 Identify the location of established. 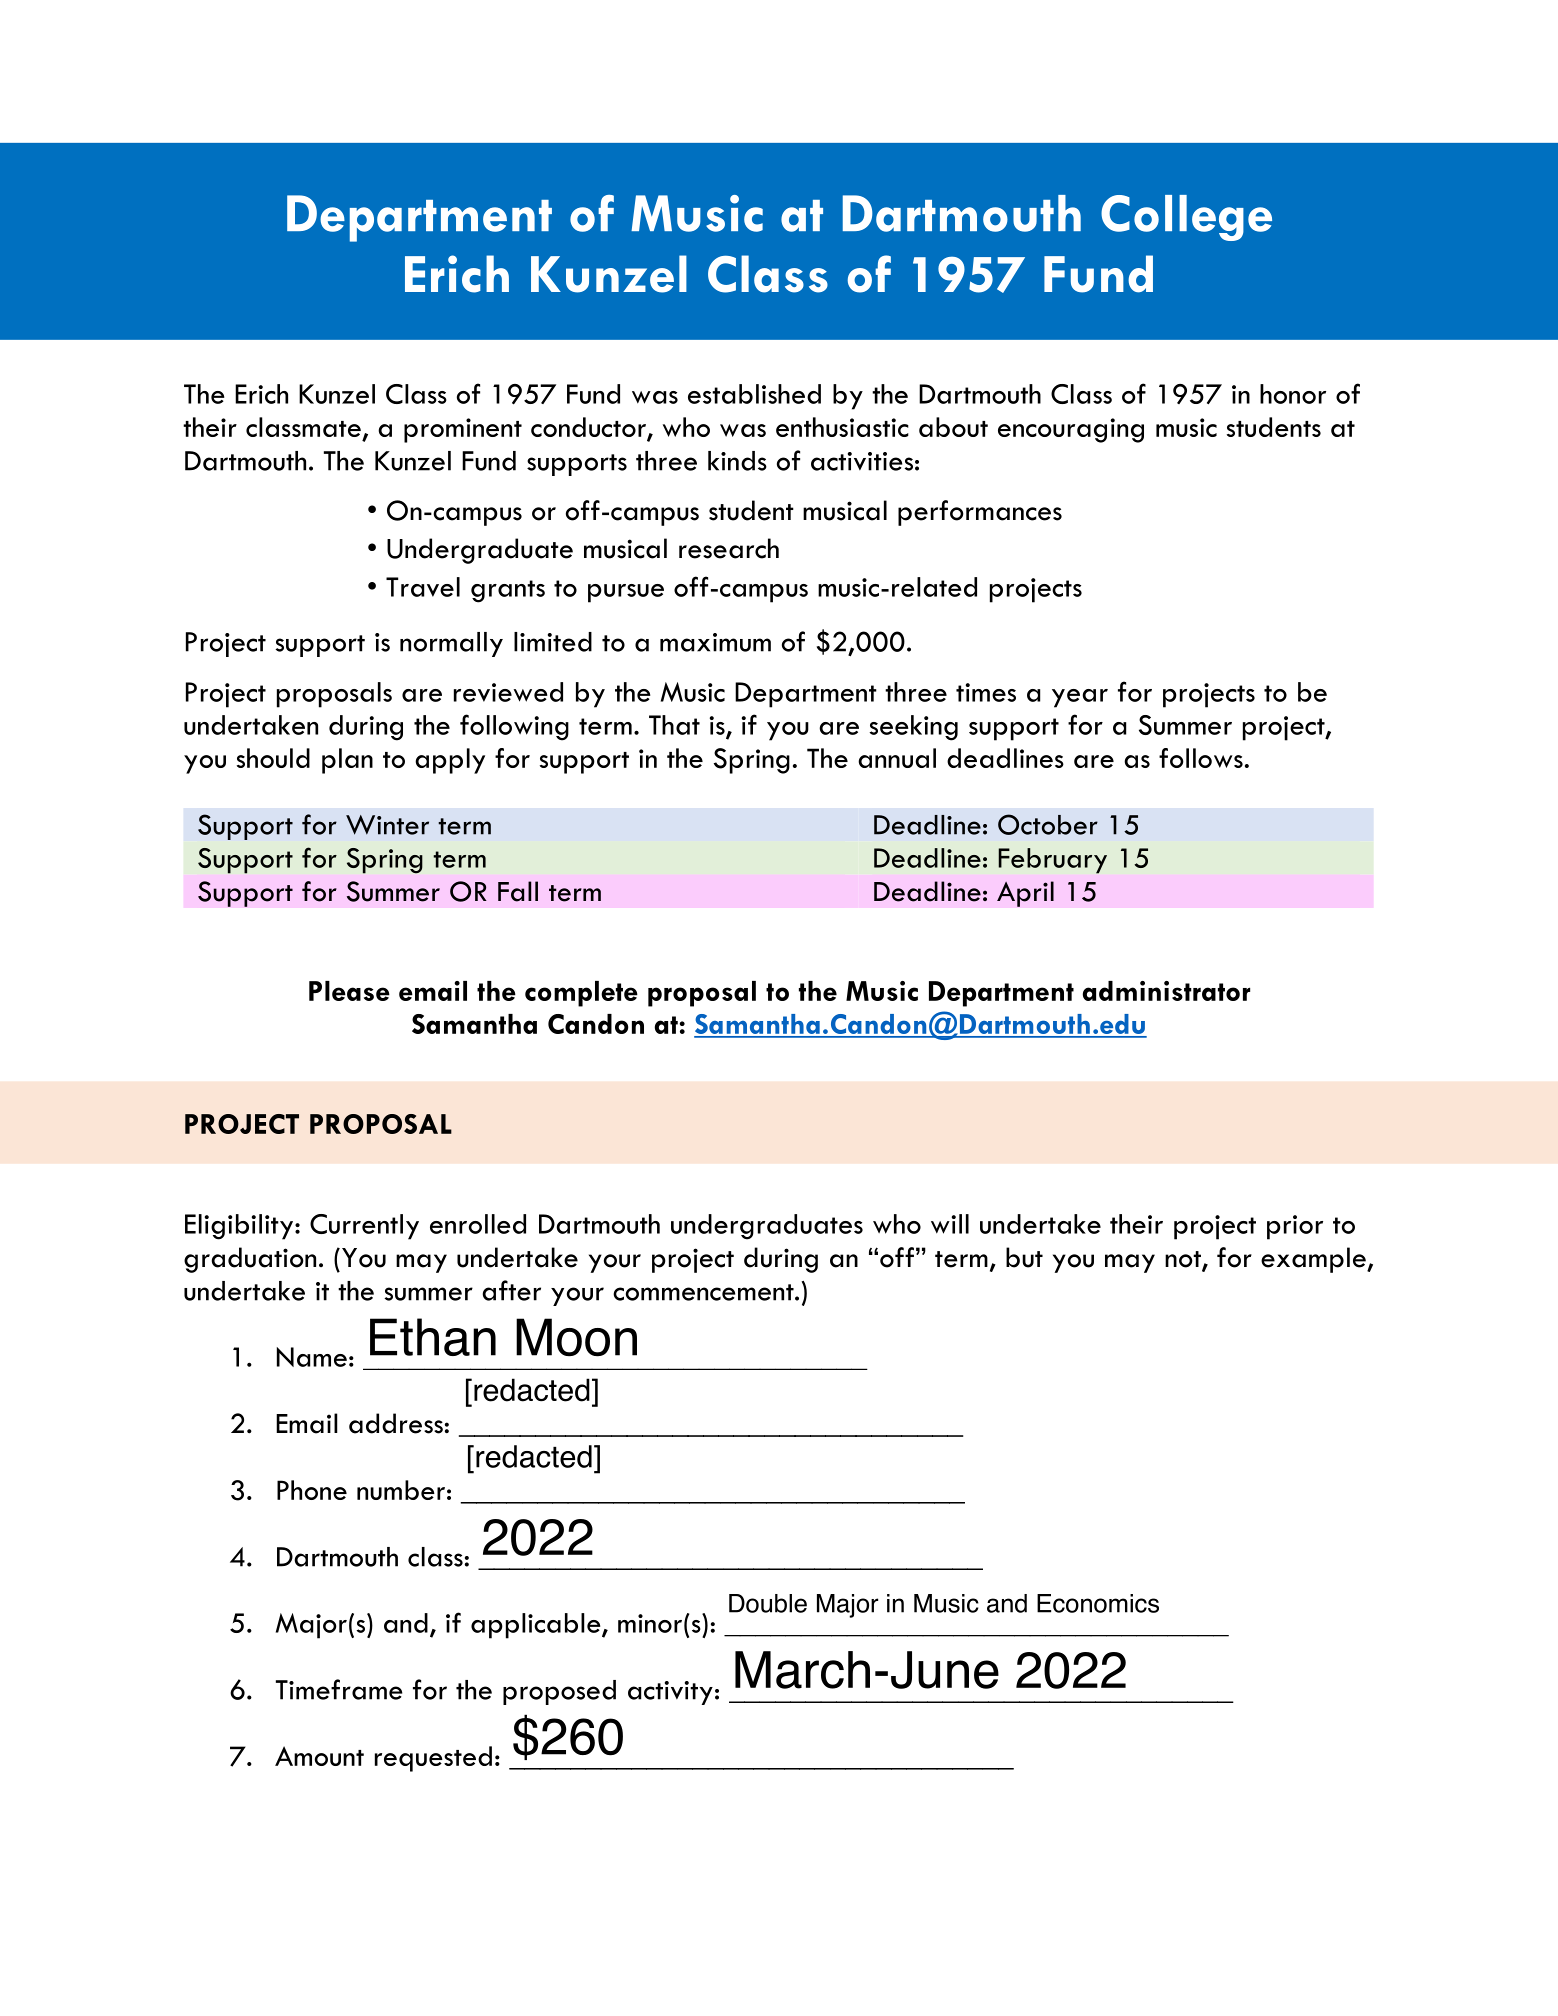
(754, 394).
